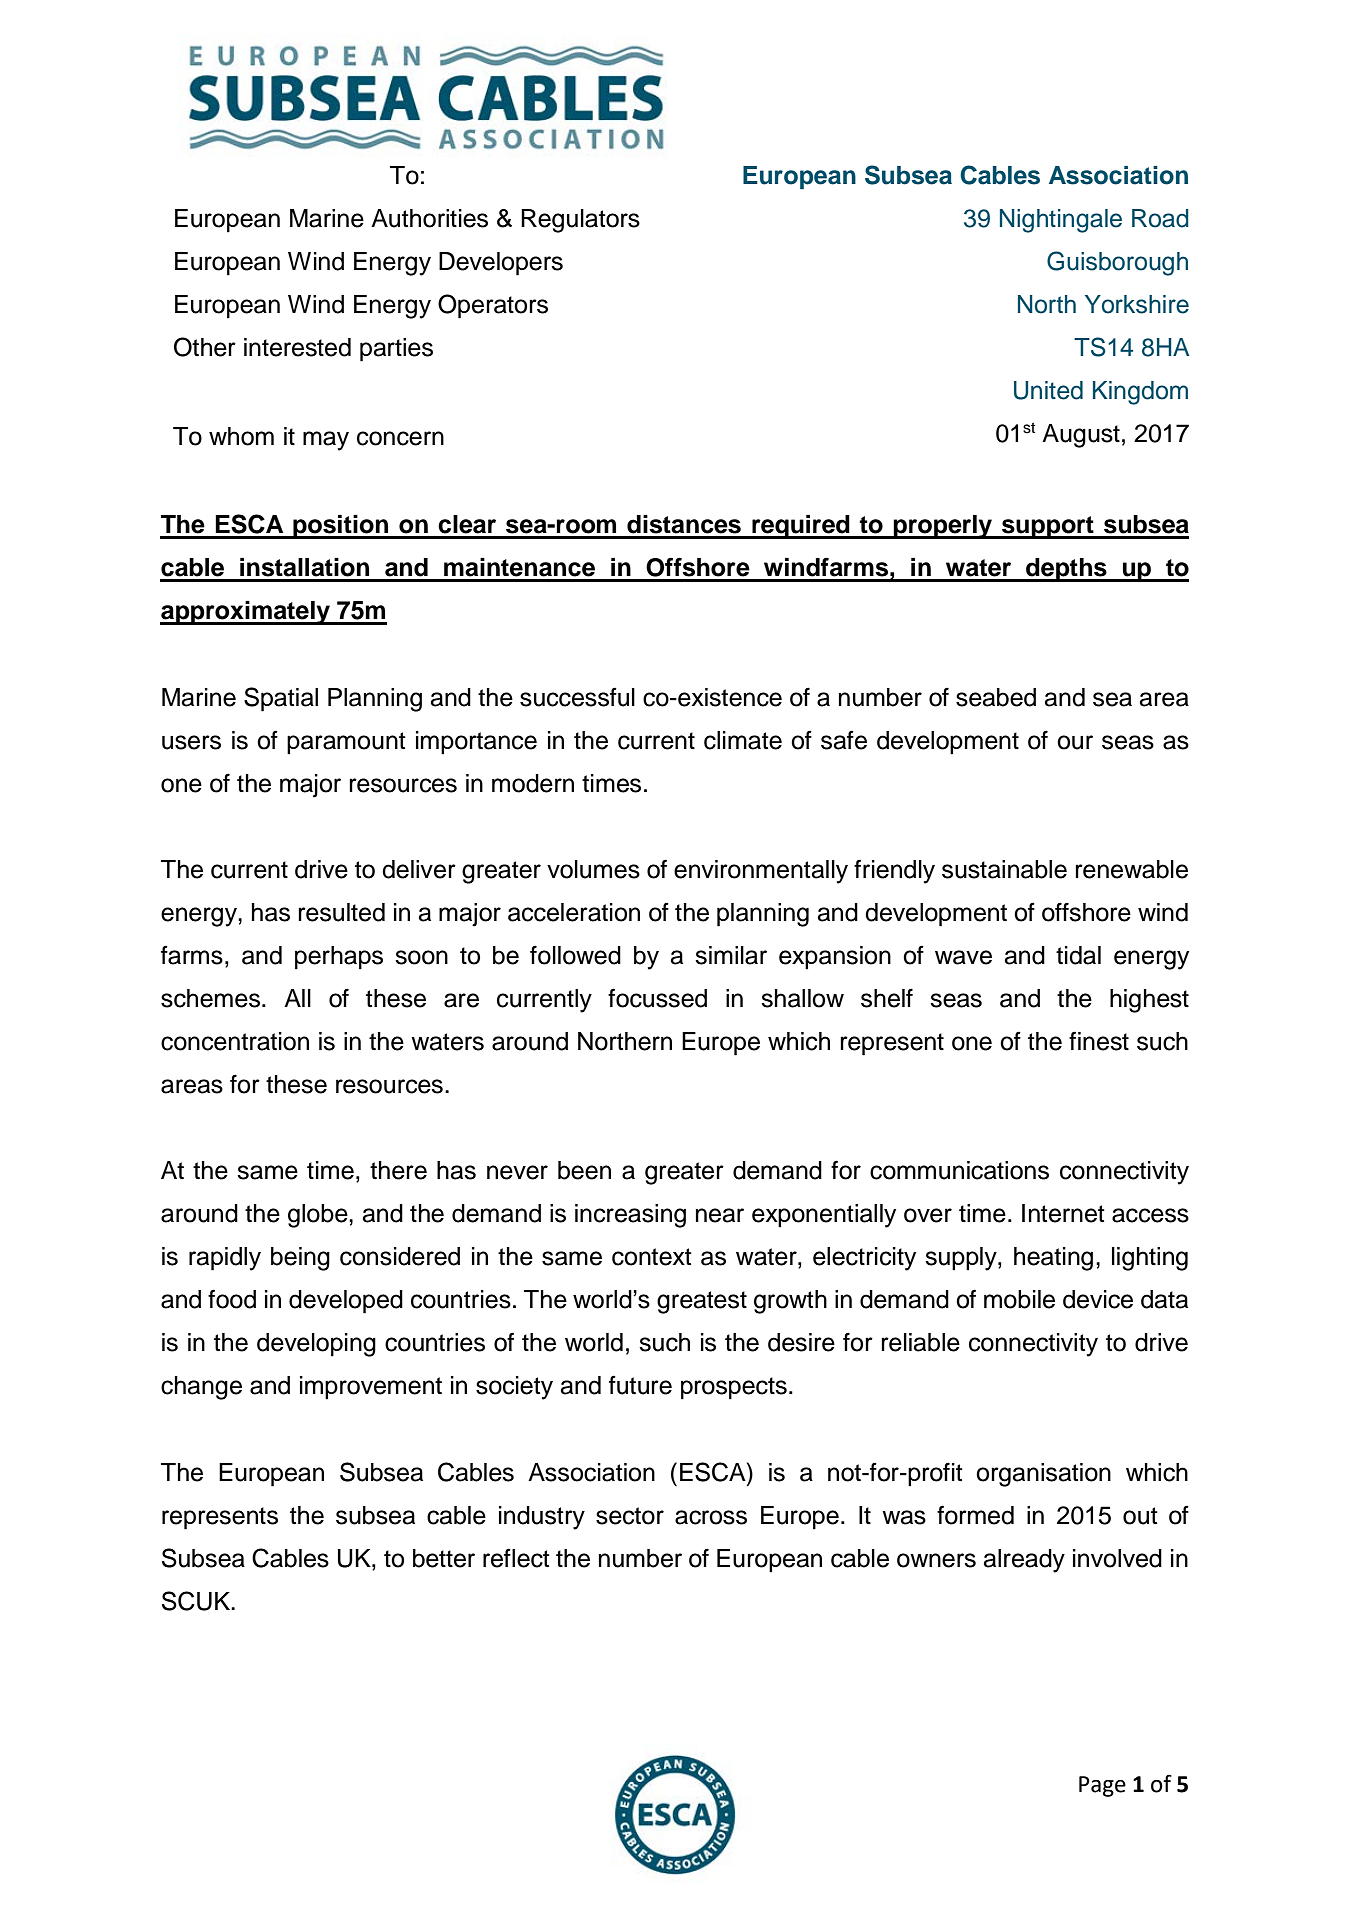 The width and height of the image is (1350, 1910). What do you see at coordinates (1019, 1299) in the image?
I see `mobile` at bounding box center [1019, 1299].
